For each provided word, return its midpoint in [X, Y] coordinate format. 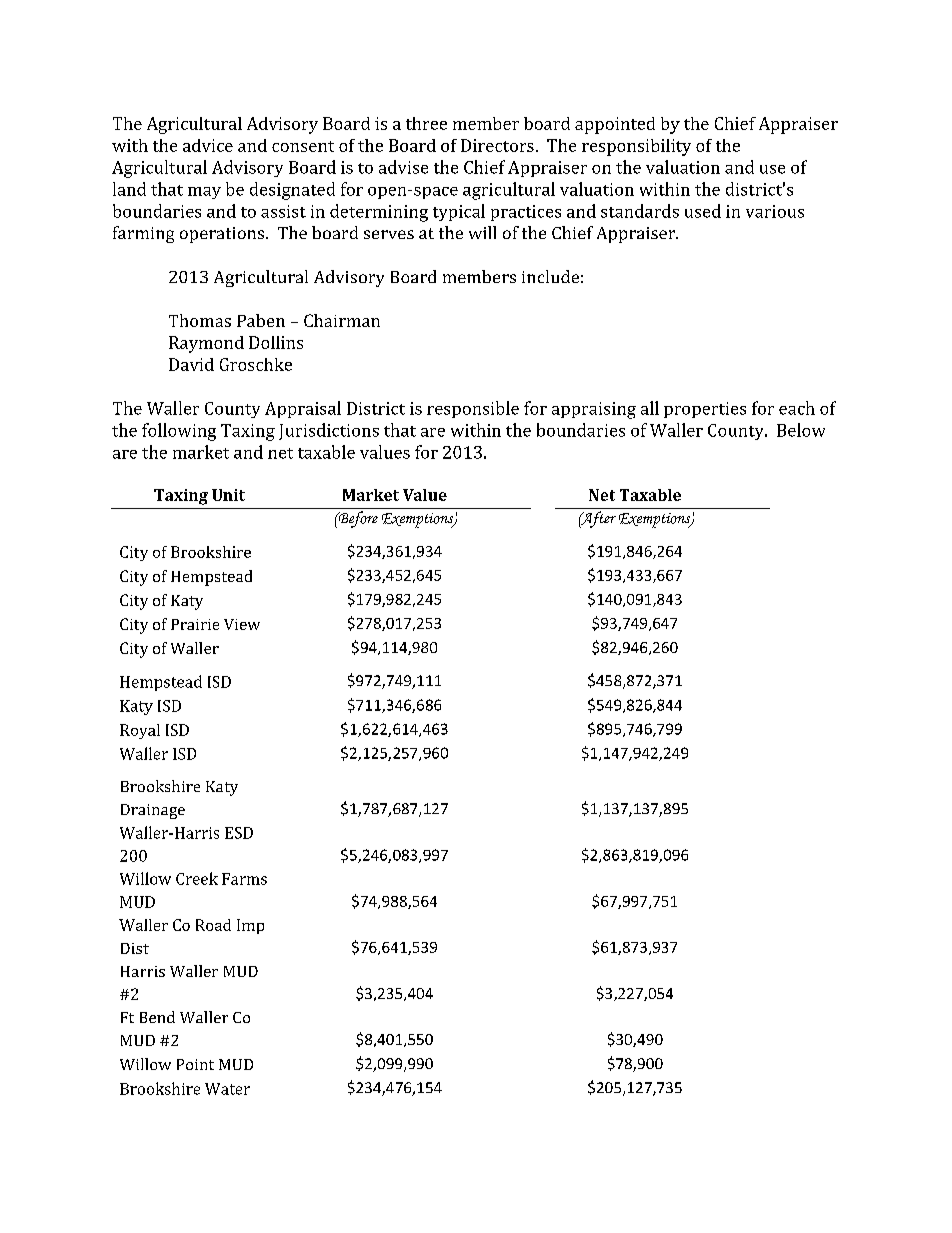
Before [357, 519]
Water [227, 1089]
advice [208, 145]
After [597, 519]
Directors [497, 145]
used [703, 211]
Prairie [195, 624]
